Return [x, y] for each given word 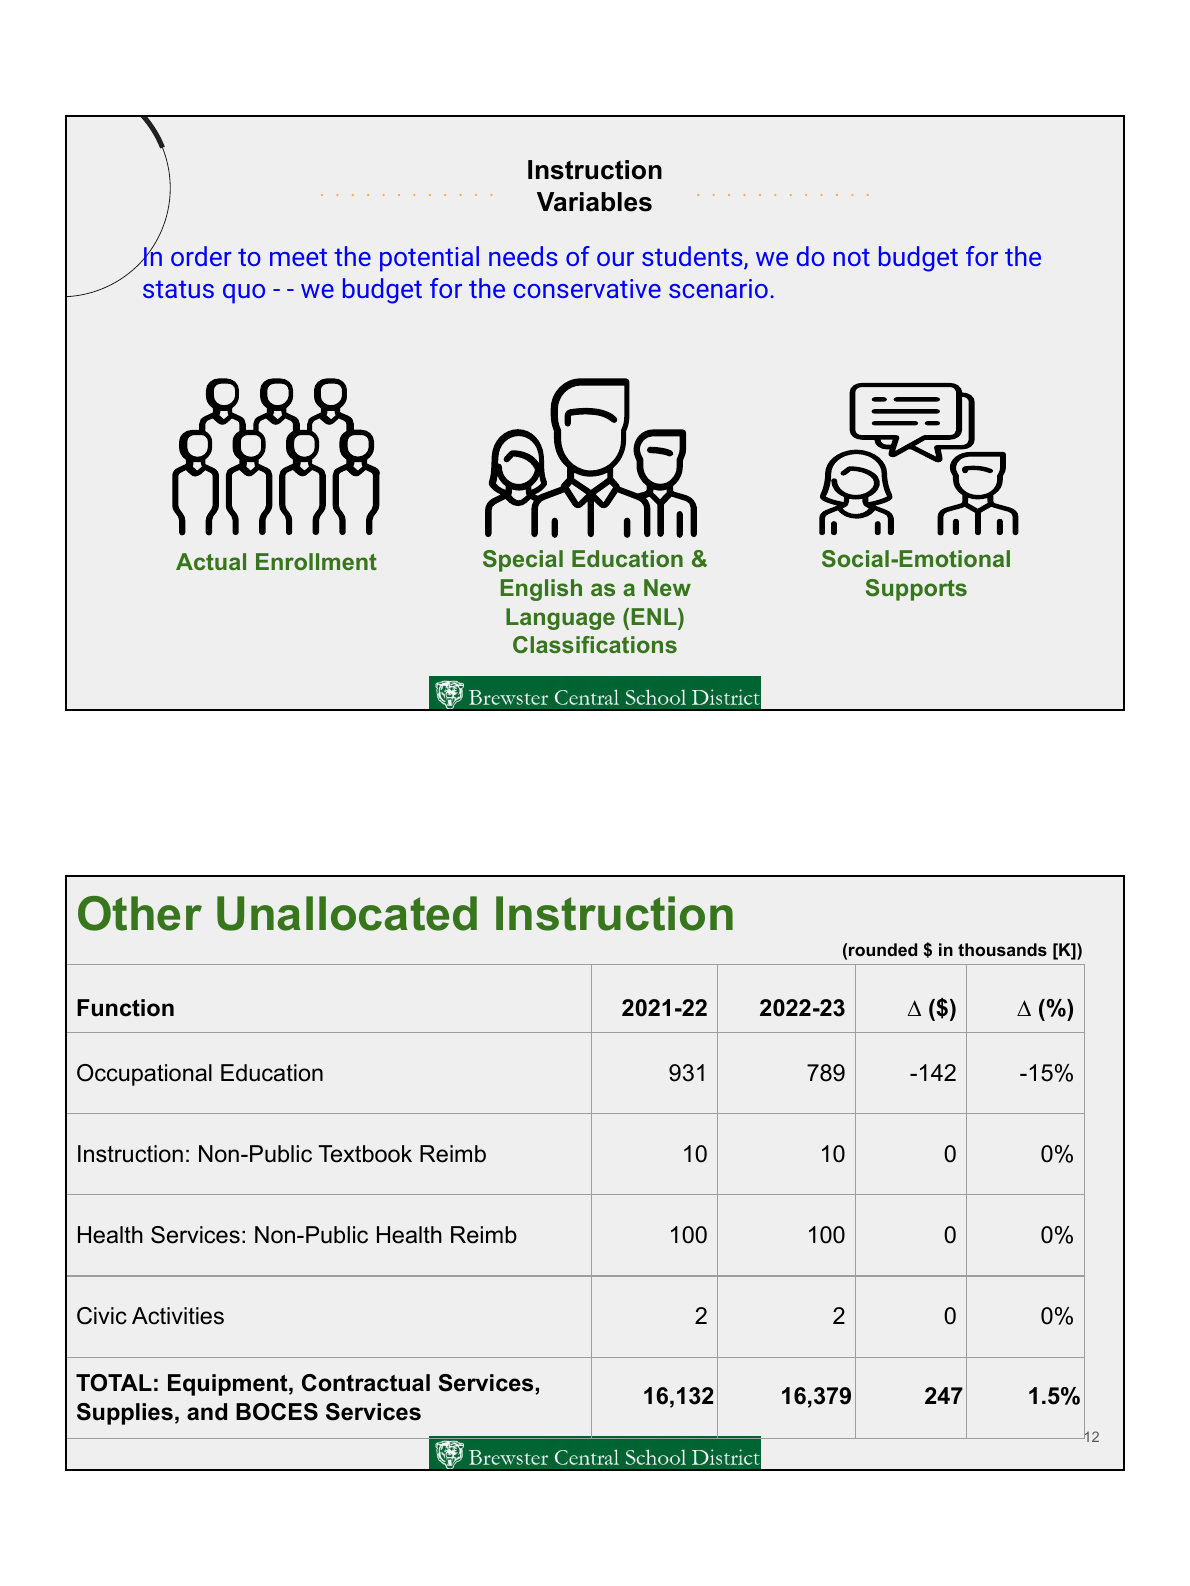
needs [523, 256]
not [852, 257]
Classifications [595, 644]
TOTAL [114, 1383]
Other [140, 913]
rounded [883, 949]
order [201, 256]
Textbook [365, 1154]
